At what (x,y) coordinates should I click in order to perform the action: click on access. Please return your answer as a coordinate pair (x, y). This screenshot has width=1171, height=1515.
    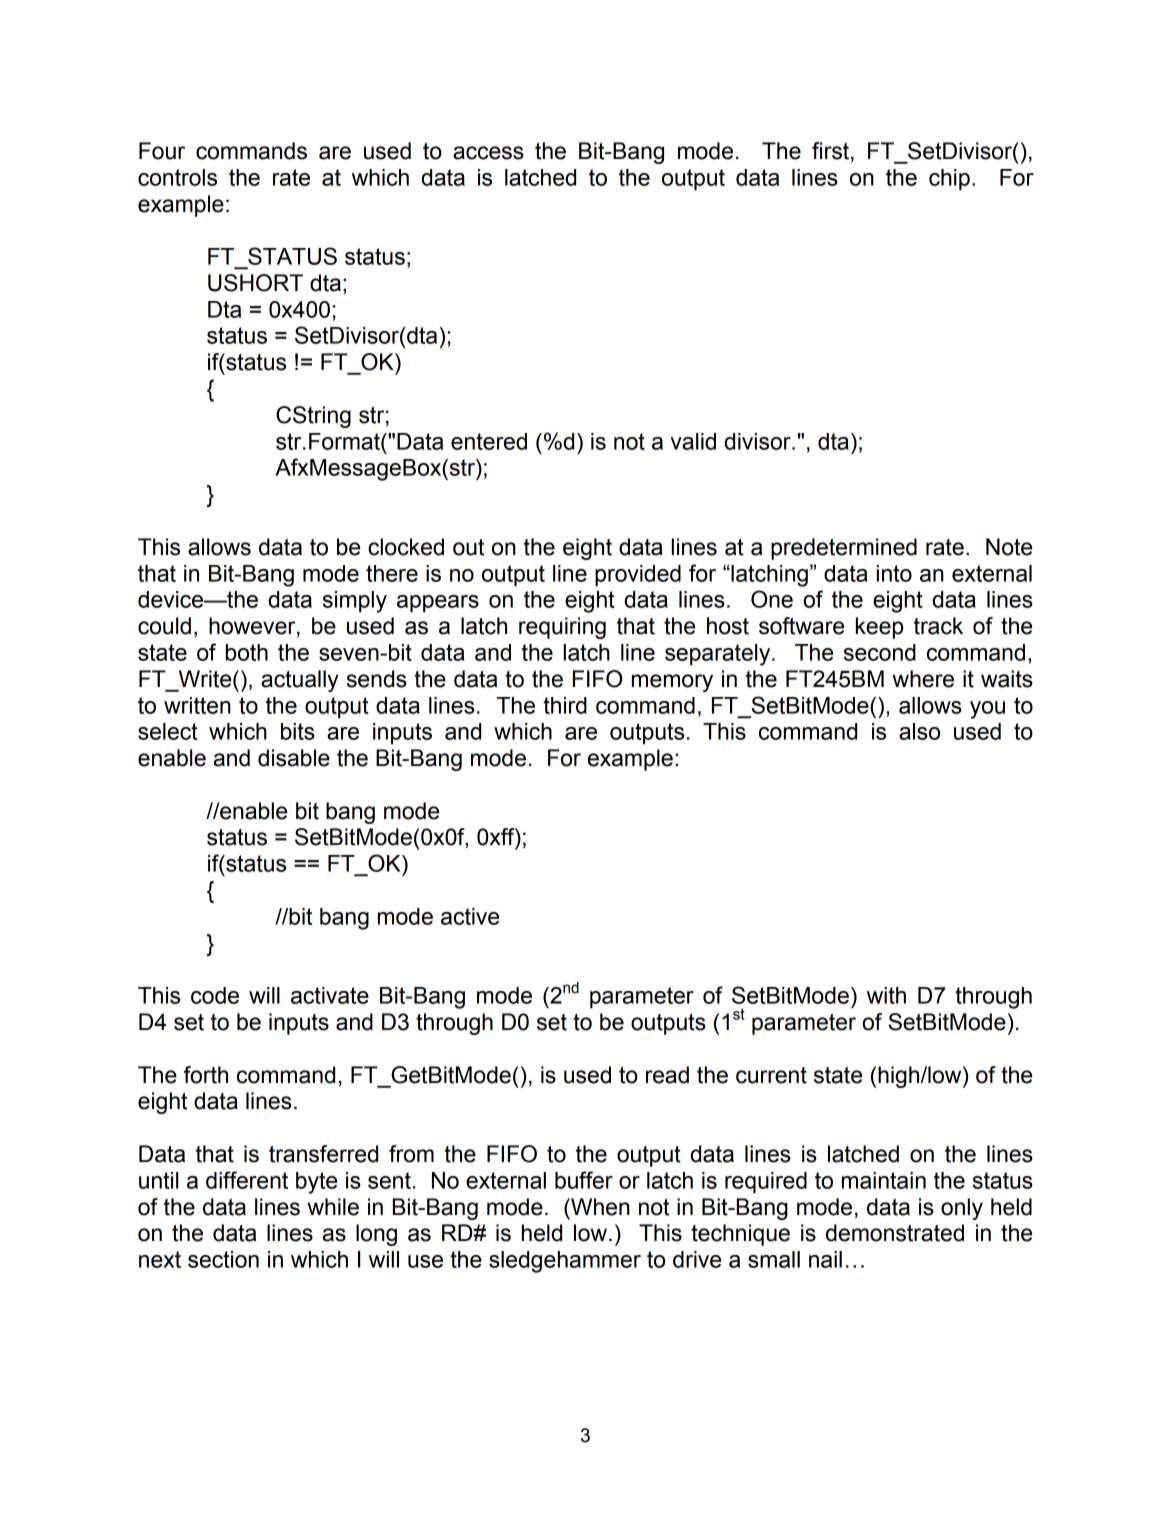
    Looking at the image, I should click on (488, 153).
